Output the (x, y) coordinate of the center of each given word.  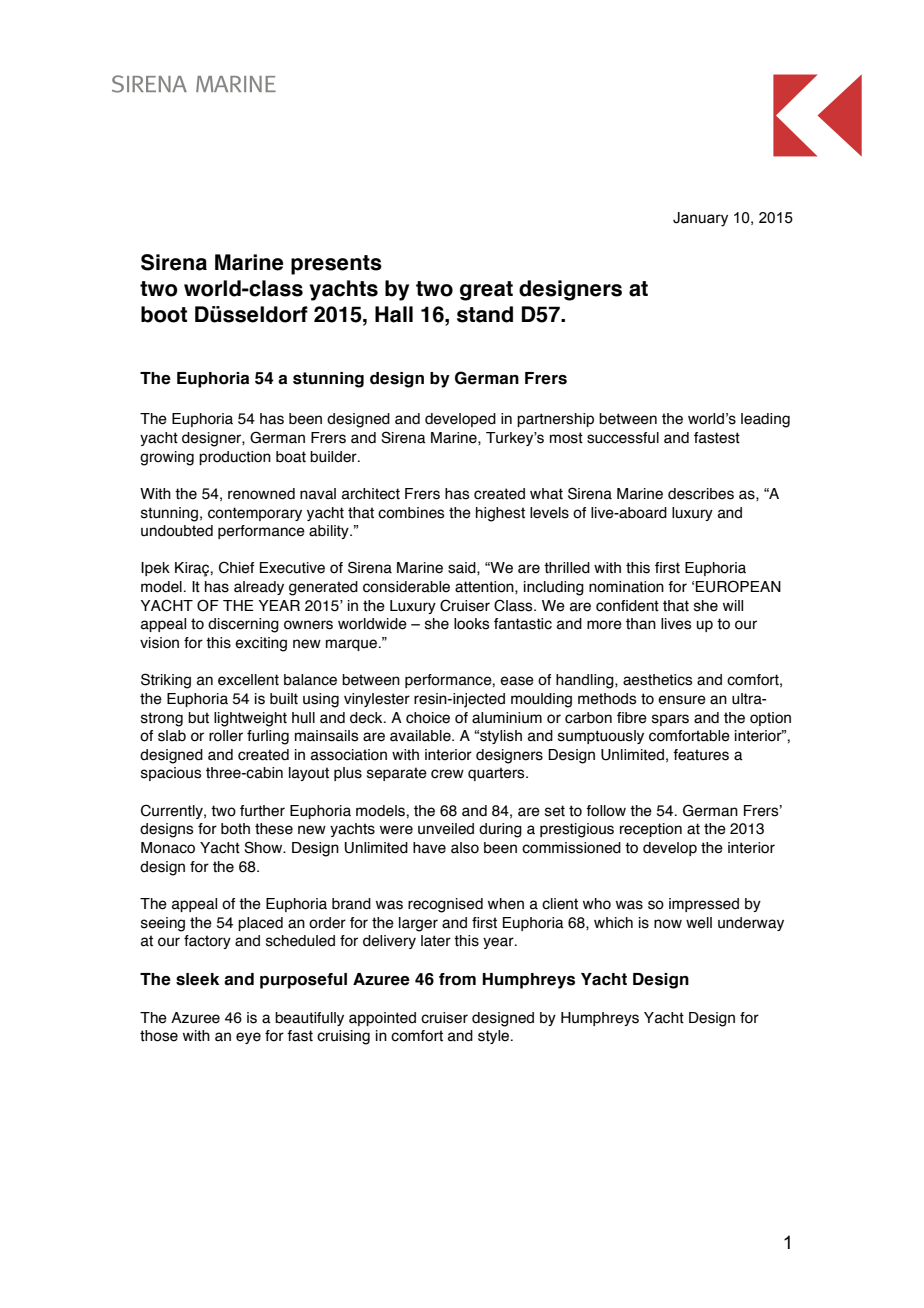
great (486, 291)
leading (765, 420)
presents (336, 265)
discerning (243, 625)
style (495, 1037)
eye (248, 1038)
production (235, 458)
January (700, 219)
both (235, 829)
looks (472, 624)
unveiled (446, 829)
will (733, 605)
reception (651, 830)
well (699, 923)
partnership (555, 420)
